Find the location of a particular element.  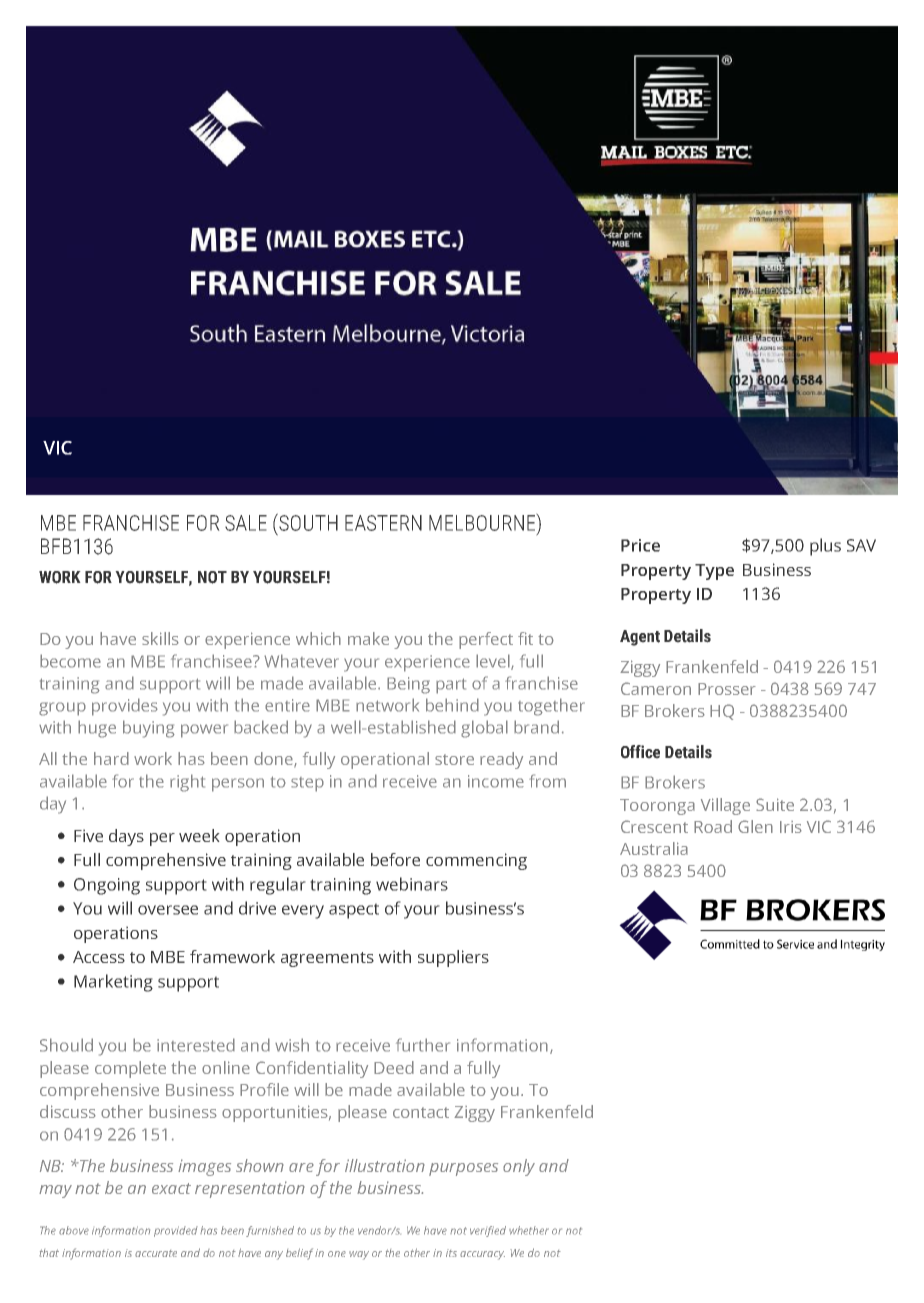

complete is located at coordinates (130, 1069).
